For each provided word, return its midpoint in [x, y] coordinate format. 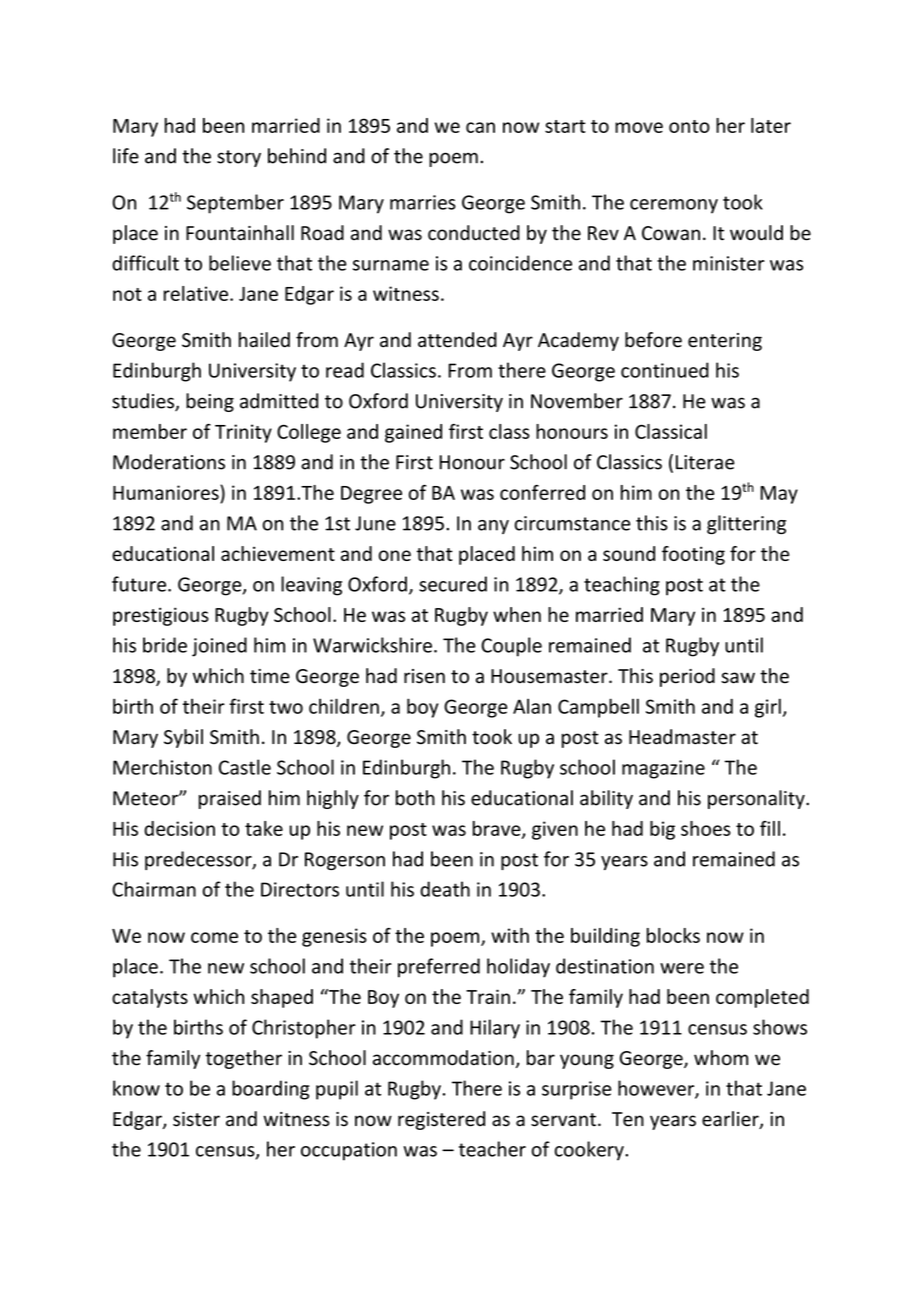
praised [230, 799]
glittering [746, 524]
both [415, 798]
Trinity [243, 433]
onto [689, 126]
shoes [706, 828]
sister [196, 1119]
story [239, 158]
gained [413, 433]
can [480, 127]
